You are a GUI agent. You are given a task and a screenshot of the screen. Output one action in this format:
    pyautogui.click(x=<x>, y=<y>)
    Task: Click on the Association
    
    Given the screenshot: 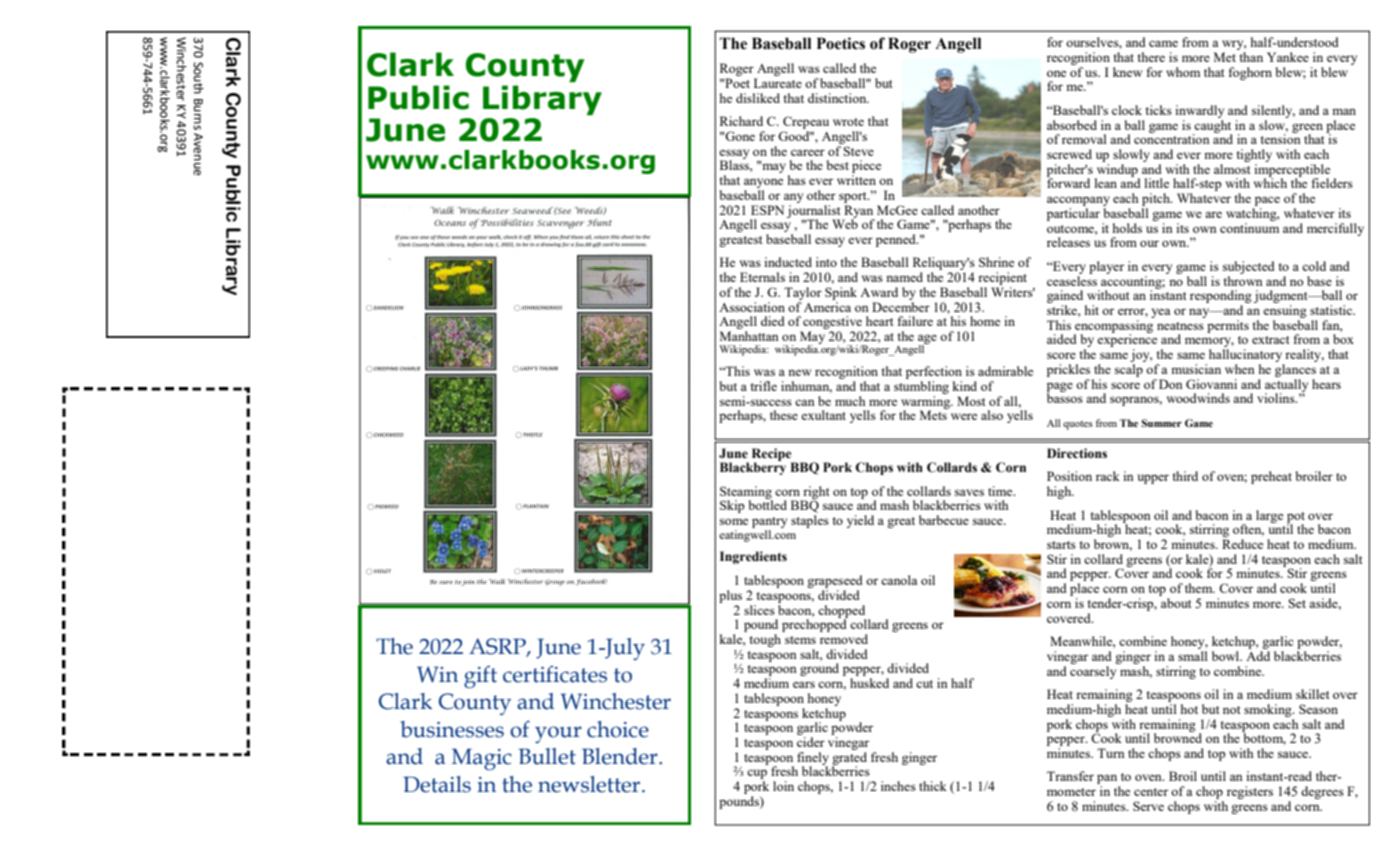 What is the action you would take?
    pyautogui.click(x=752, y=307)
